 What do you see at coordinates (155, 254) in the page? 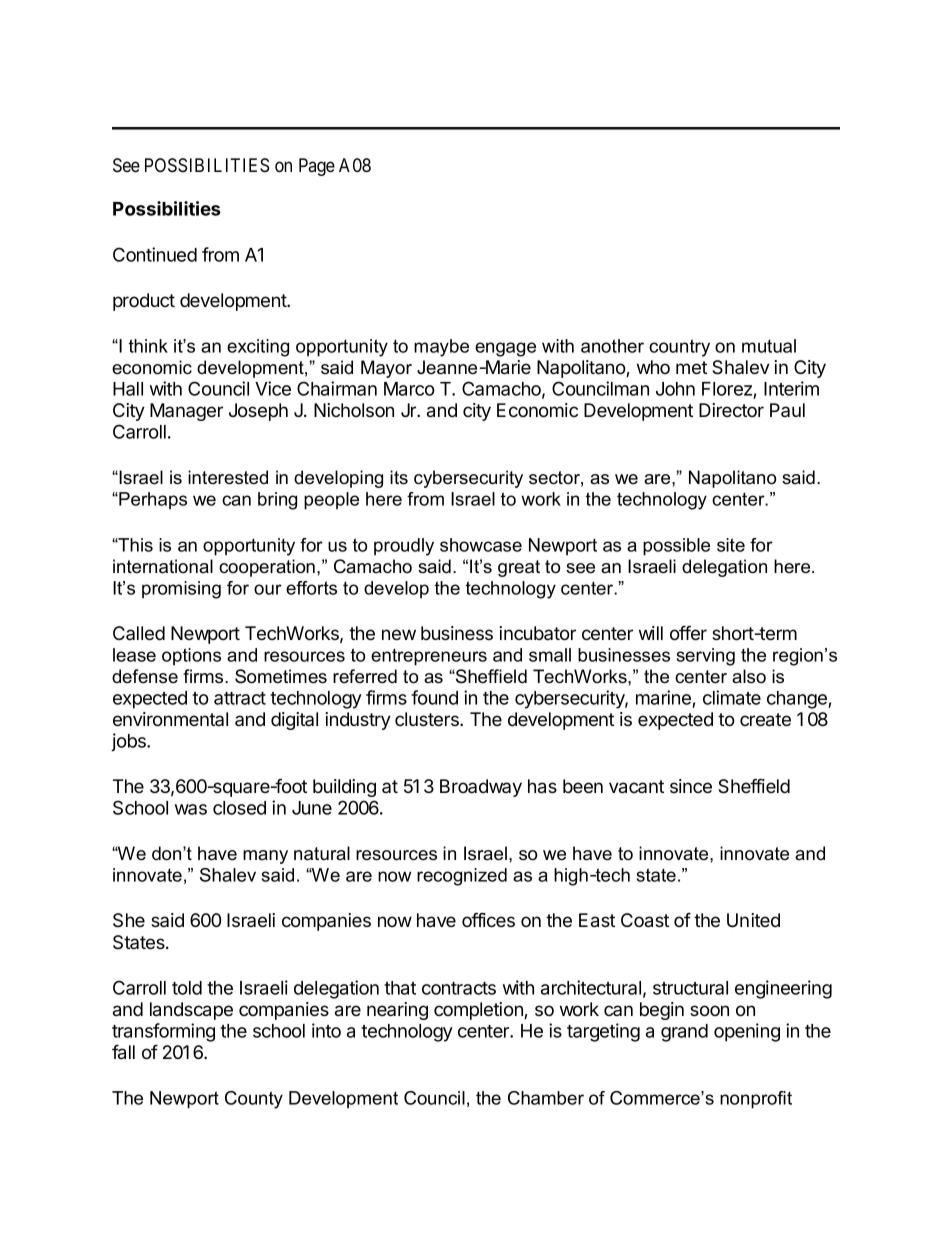
I see `Continued` at bounding box center [155, 254].
